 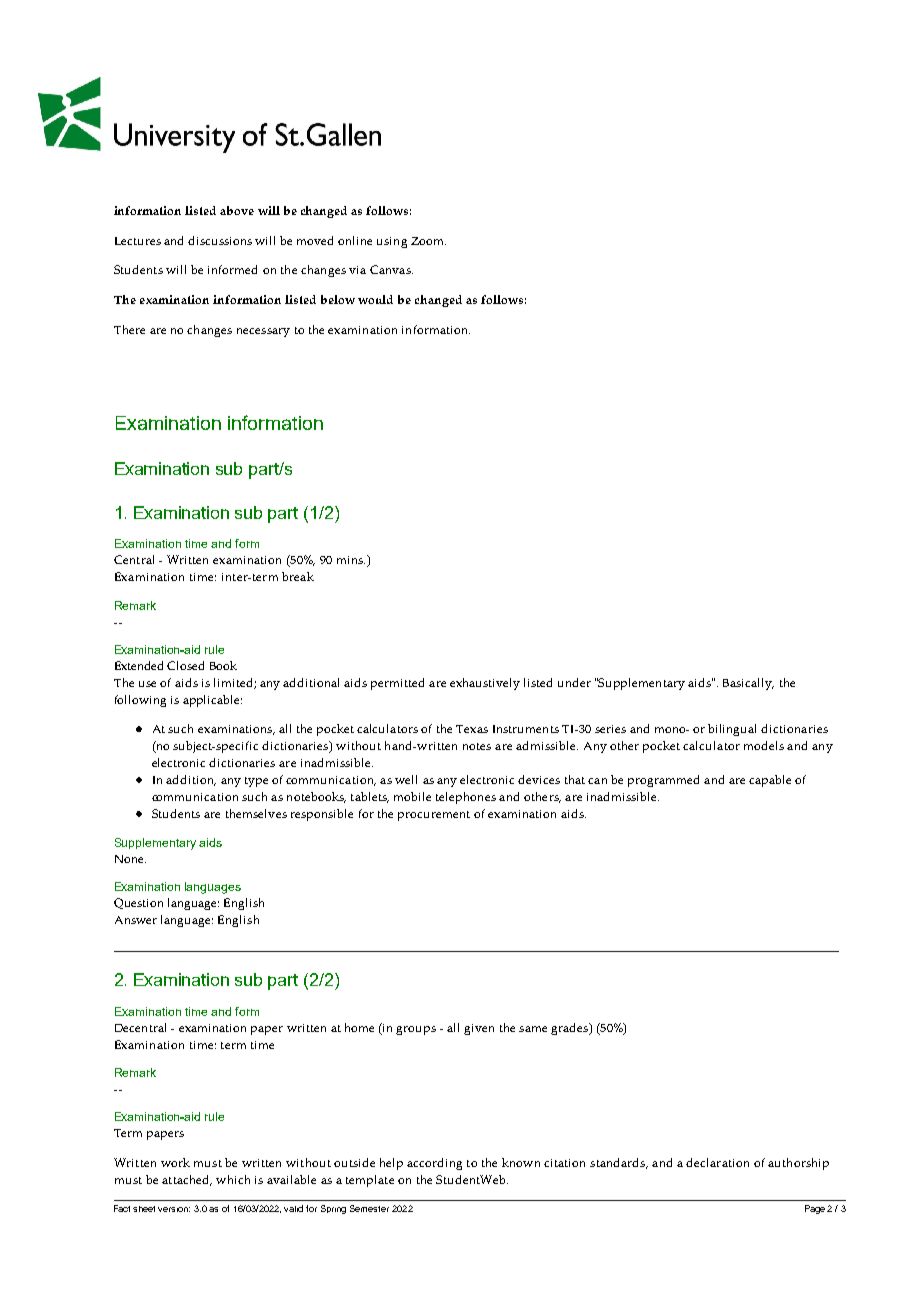 I want to click on attached, so click(x=187, y=1180).
